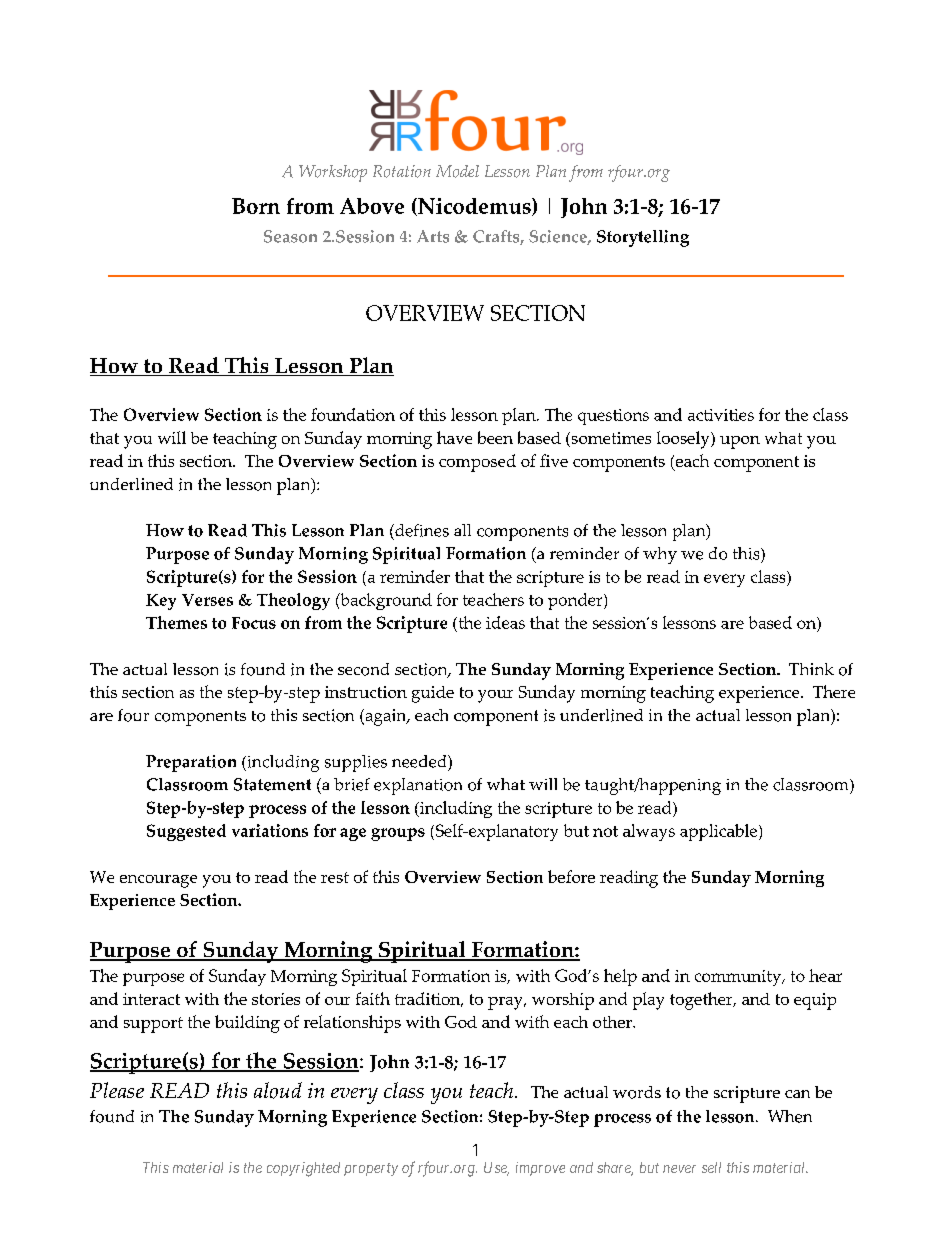 The image size is (952, 1233). I want to click on Nicodemus, so click(474, 207).
